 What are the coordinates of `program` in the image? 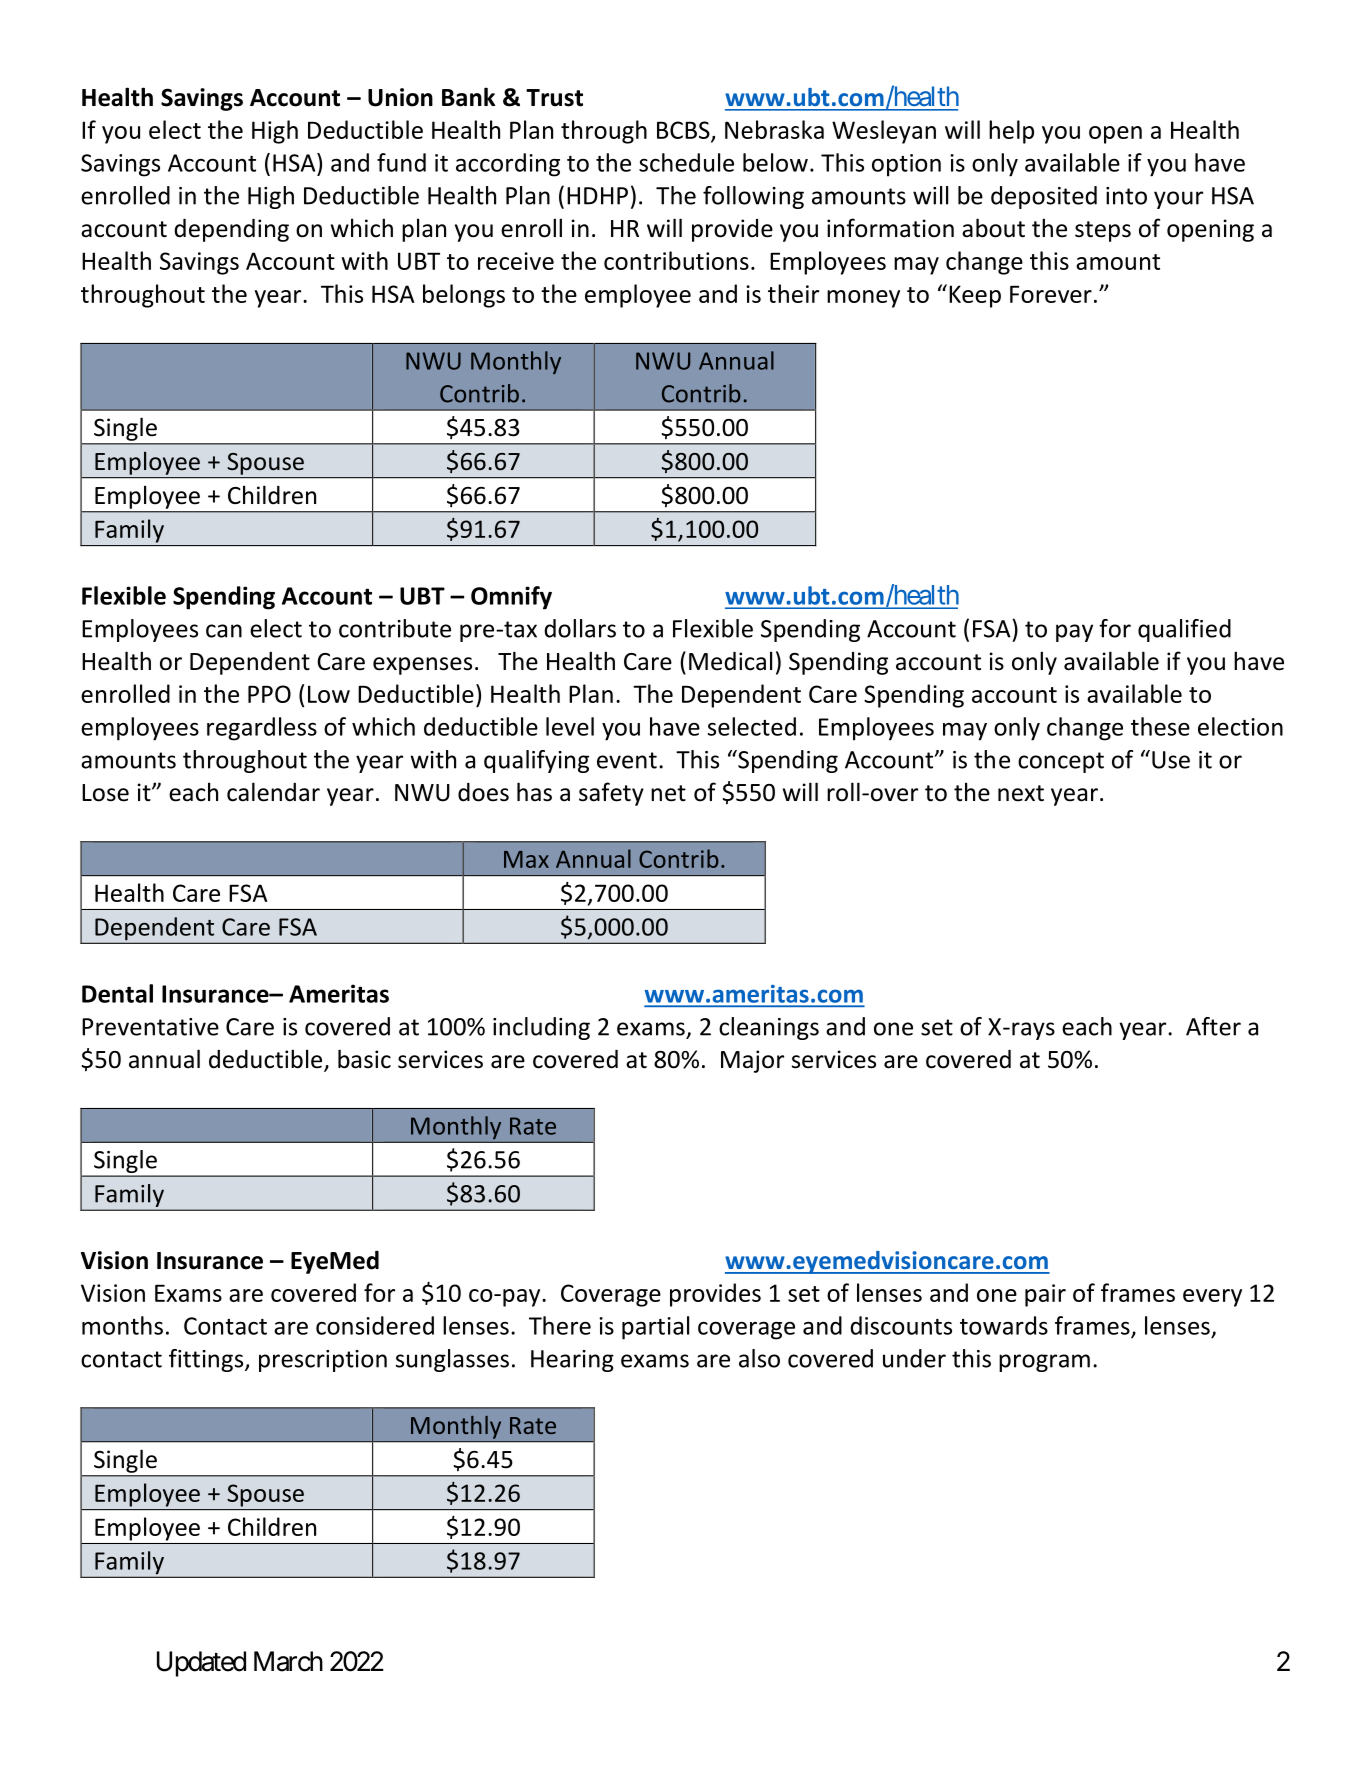 It's located at (1044, 1363).
